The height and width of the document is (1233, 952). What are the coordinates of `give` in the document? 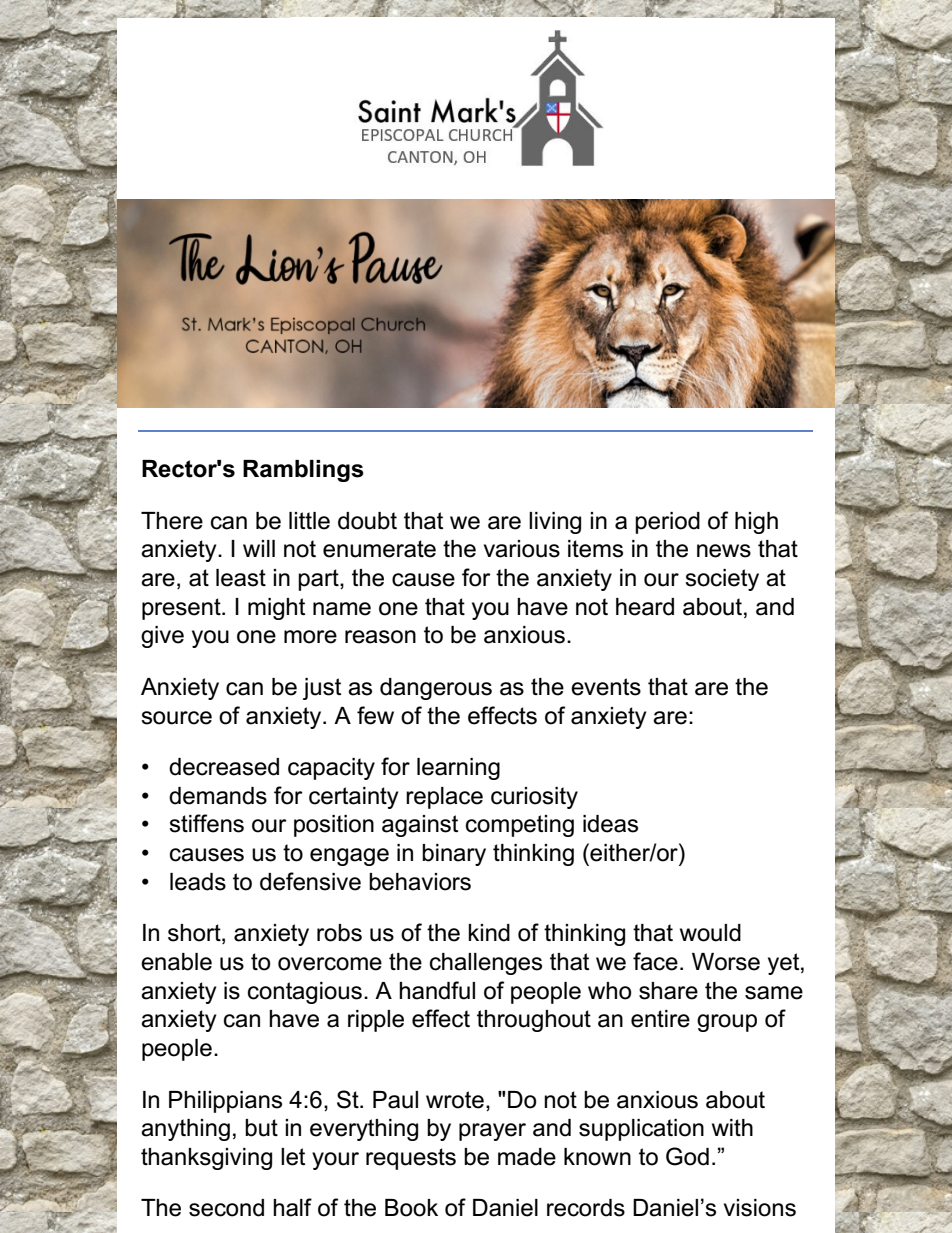 It's located at (162, 637).
